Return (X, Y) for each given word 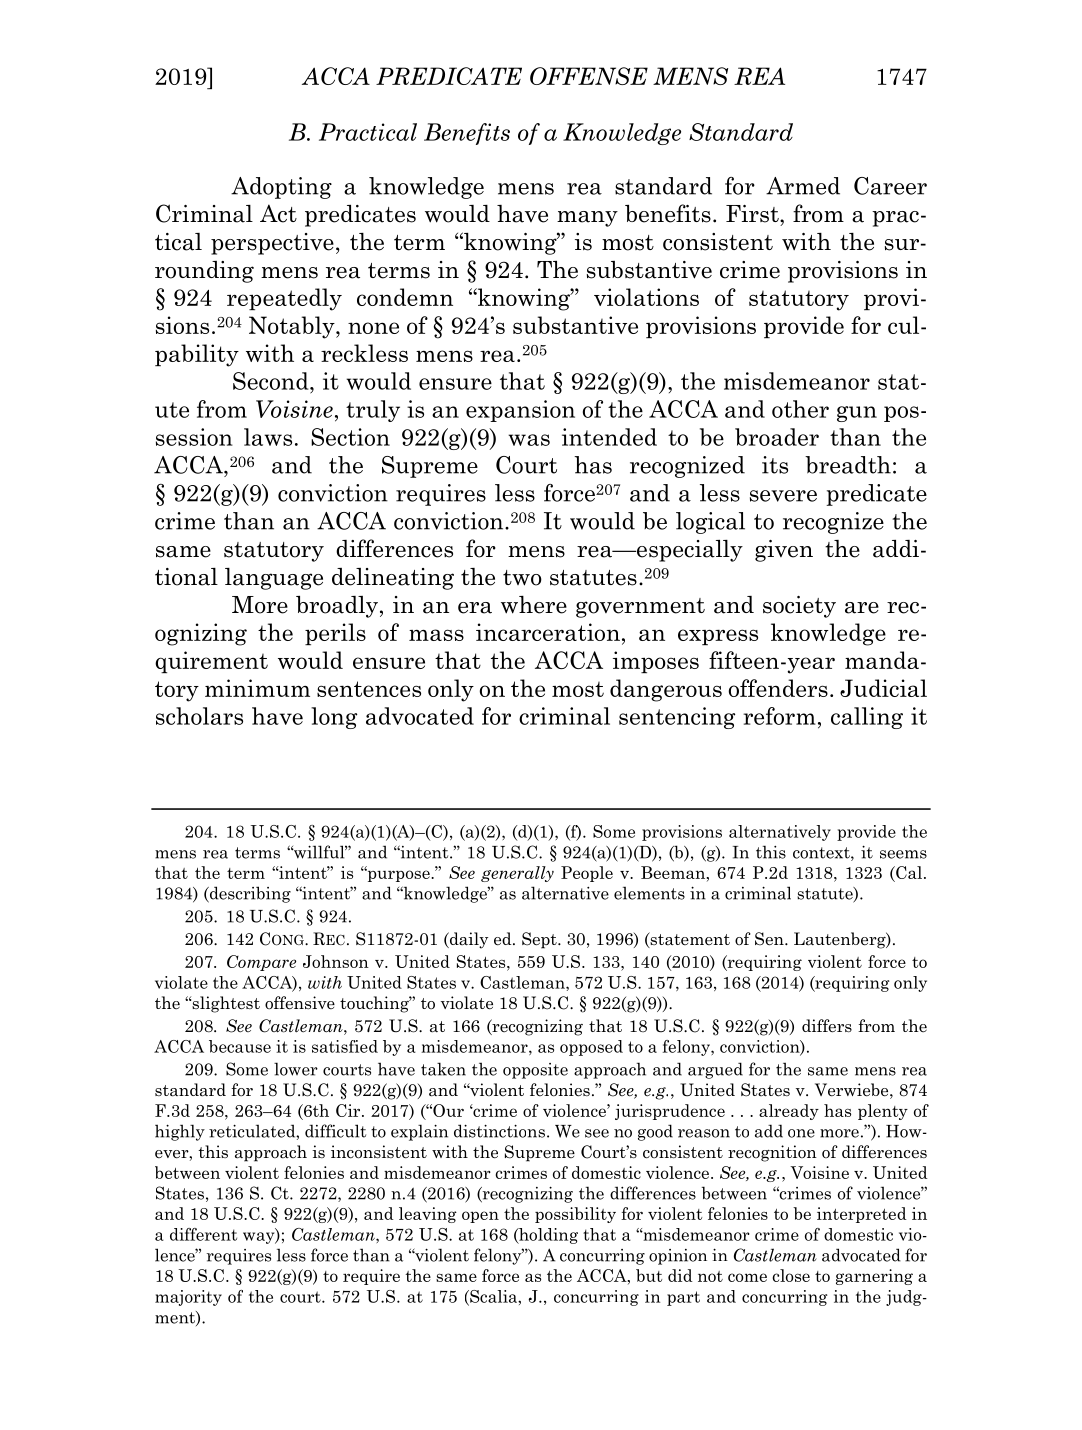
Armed (803, 186)
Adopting (281, 188)
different (203, 1234)
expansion (520, 411)
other (800, 409)
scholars (199, 716)
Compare (261, 963)
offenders (778, 688)
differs (827, 1026)
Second (272, 381)
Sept (540, 940)
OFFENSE (589, 76)
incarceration (548, 632)
